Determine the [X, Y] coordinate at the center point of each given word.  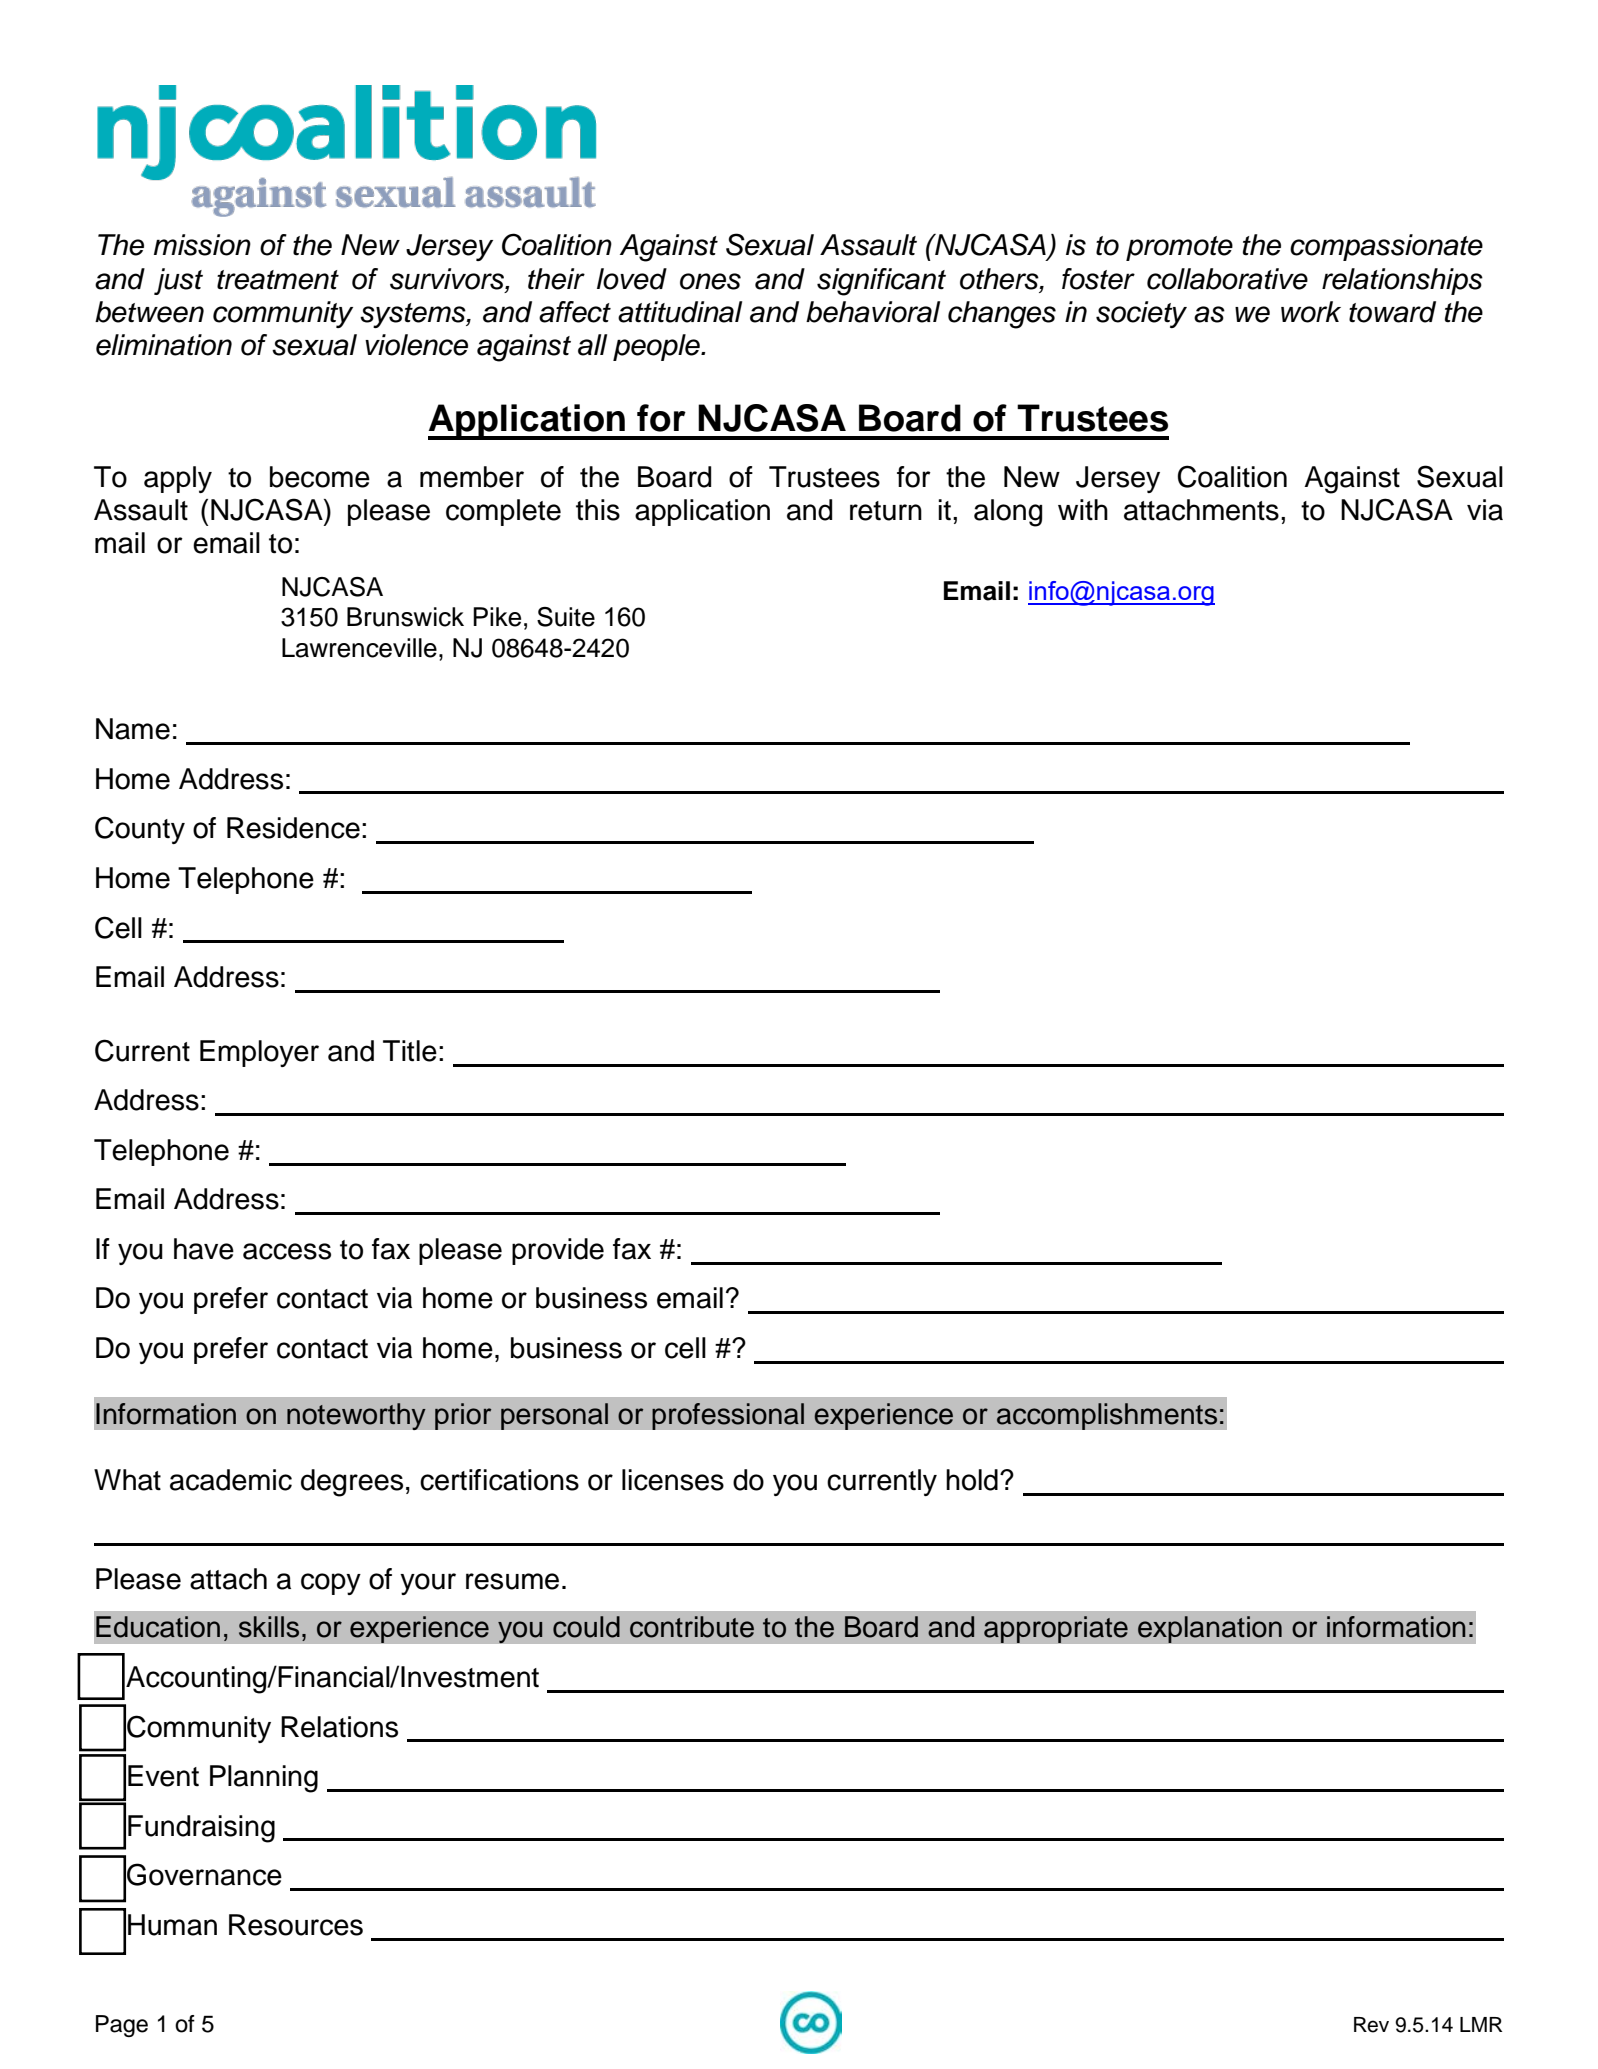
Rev [1371, 2025]
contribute [692, 1627]
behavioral [873, 312]
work [1311, 312]
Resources [296, 1925]
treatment [278, 280]
